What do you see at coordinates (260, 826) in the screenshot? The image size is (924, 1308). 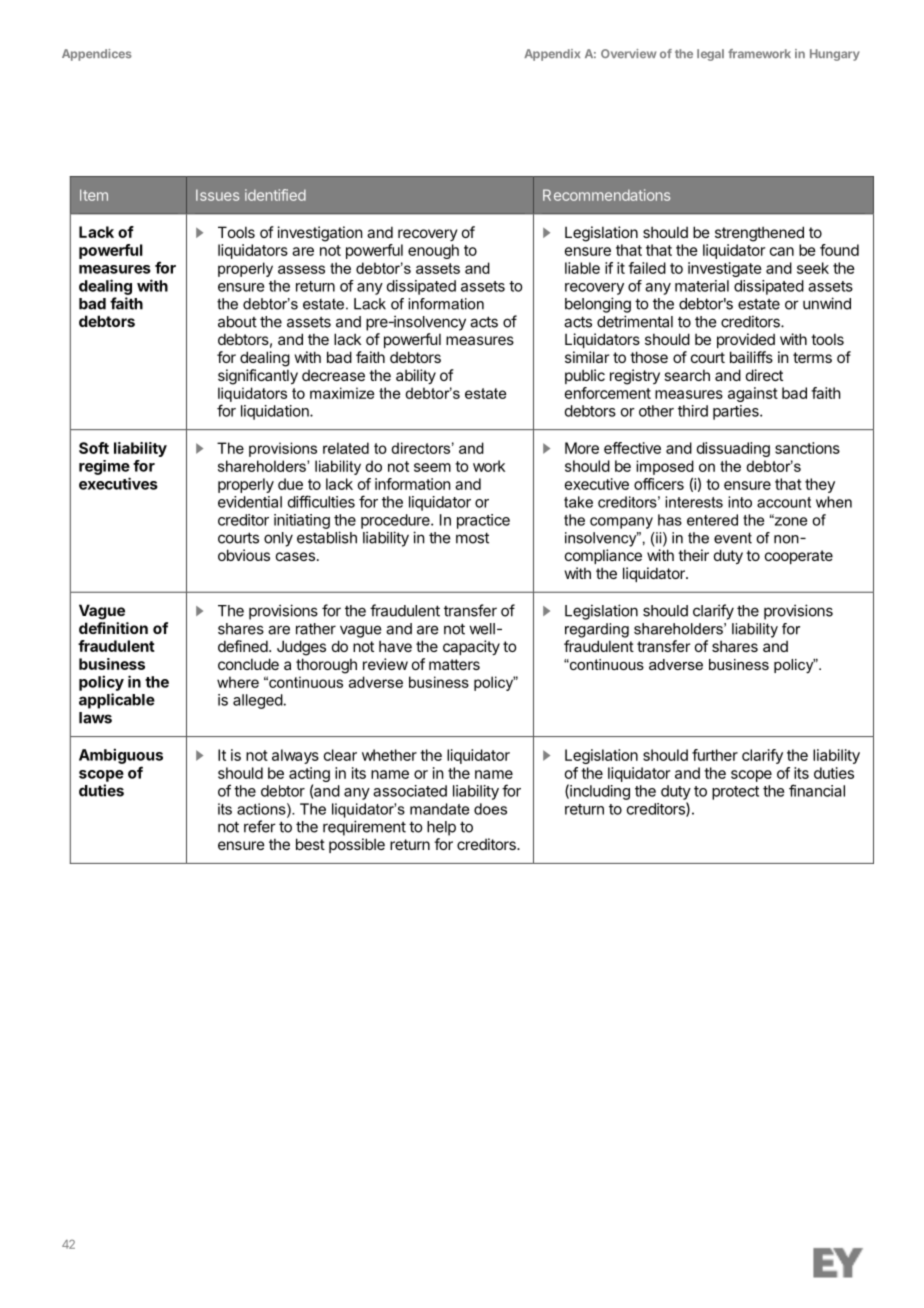 I see `refer` at bounding box center [260, 826].
